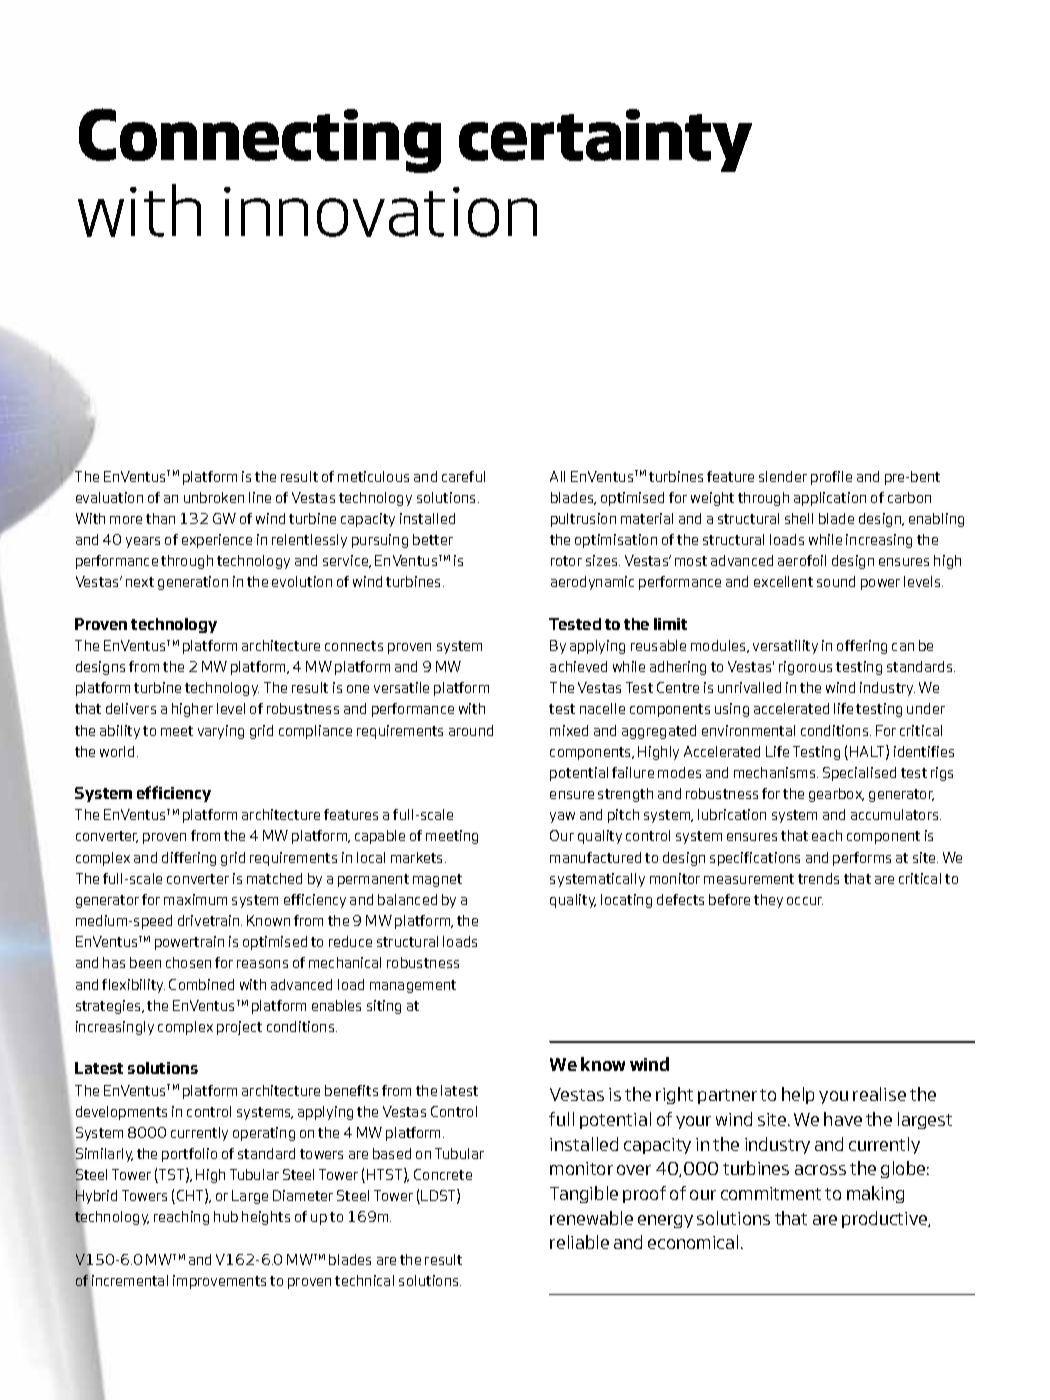 Image resolution: width=1050 pixels, height=1400 pixels. What do you see at coordinates (217, 541) in the page?
I see `experience` at bounding box center [217, 541].
